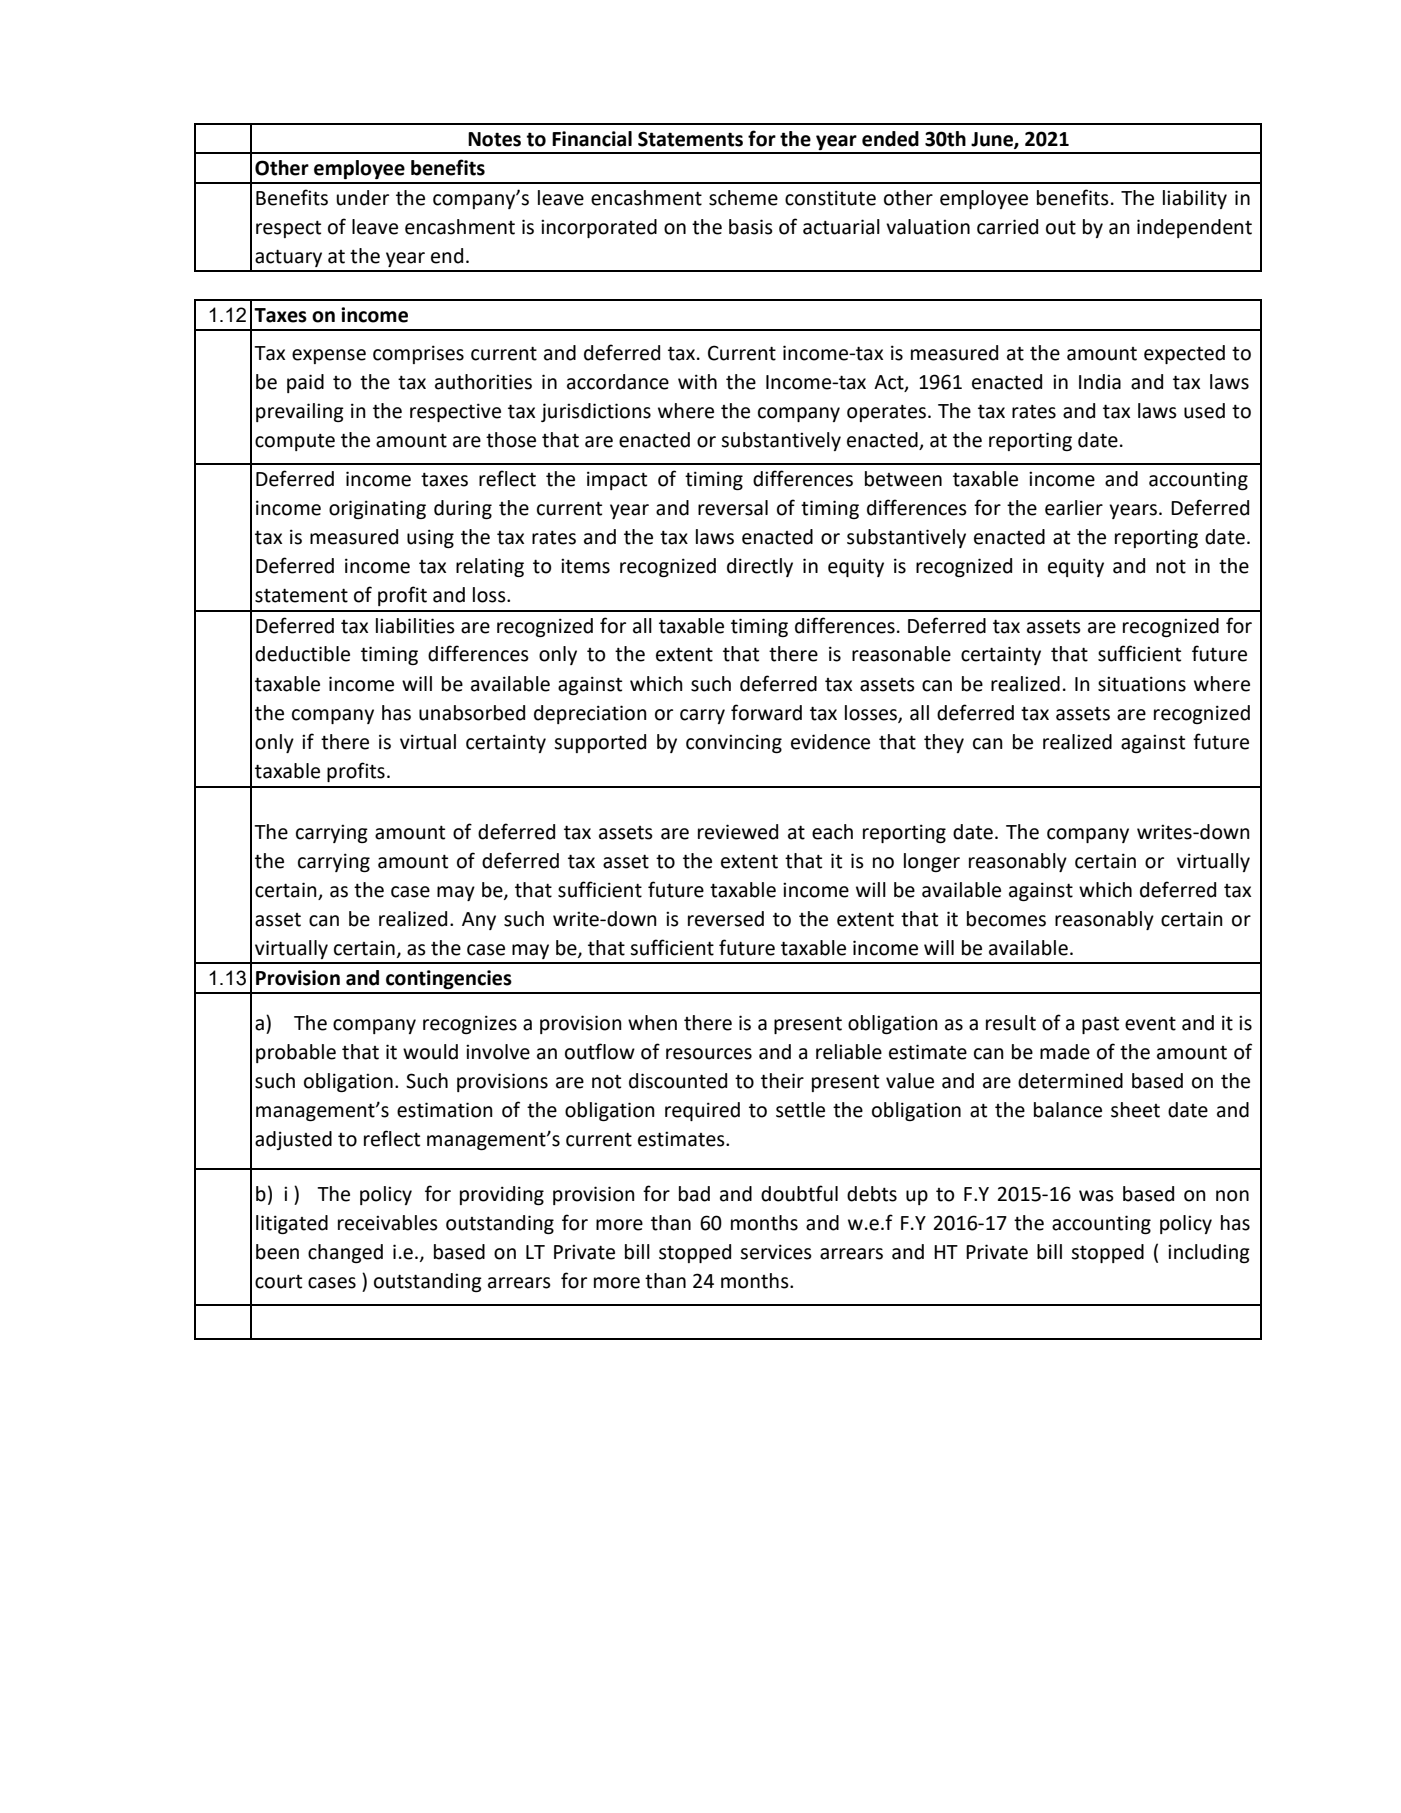 The height and width of the document is (1813, 1401). I want to click on under, so click(363, 198).
